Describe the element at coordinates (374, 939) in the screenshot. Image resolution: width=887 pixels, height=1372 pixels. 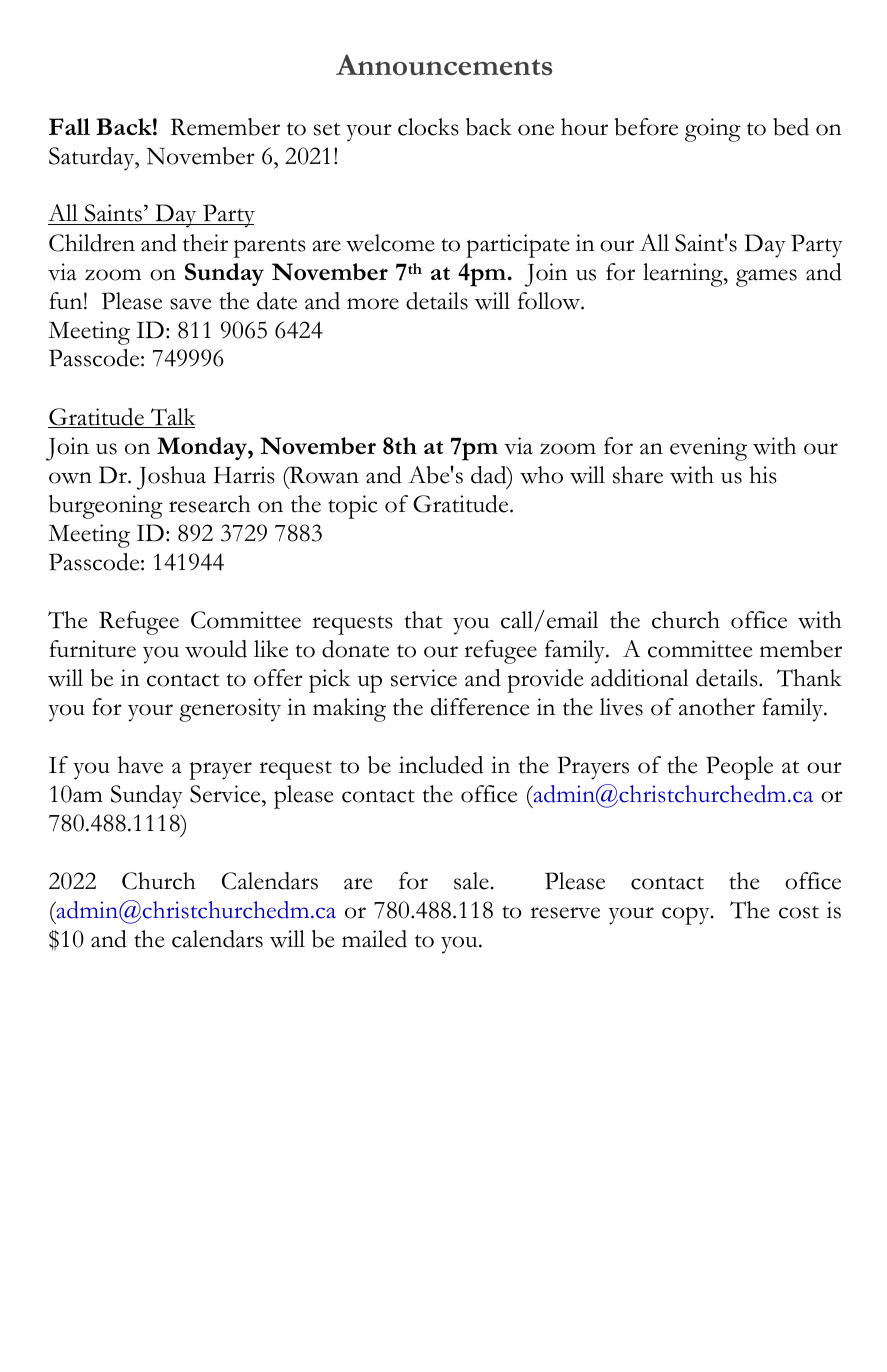
I see `mailed` at that location.
